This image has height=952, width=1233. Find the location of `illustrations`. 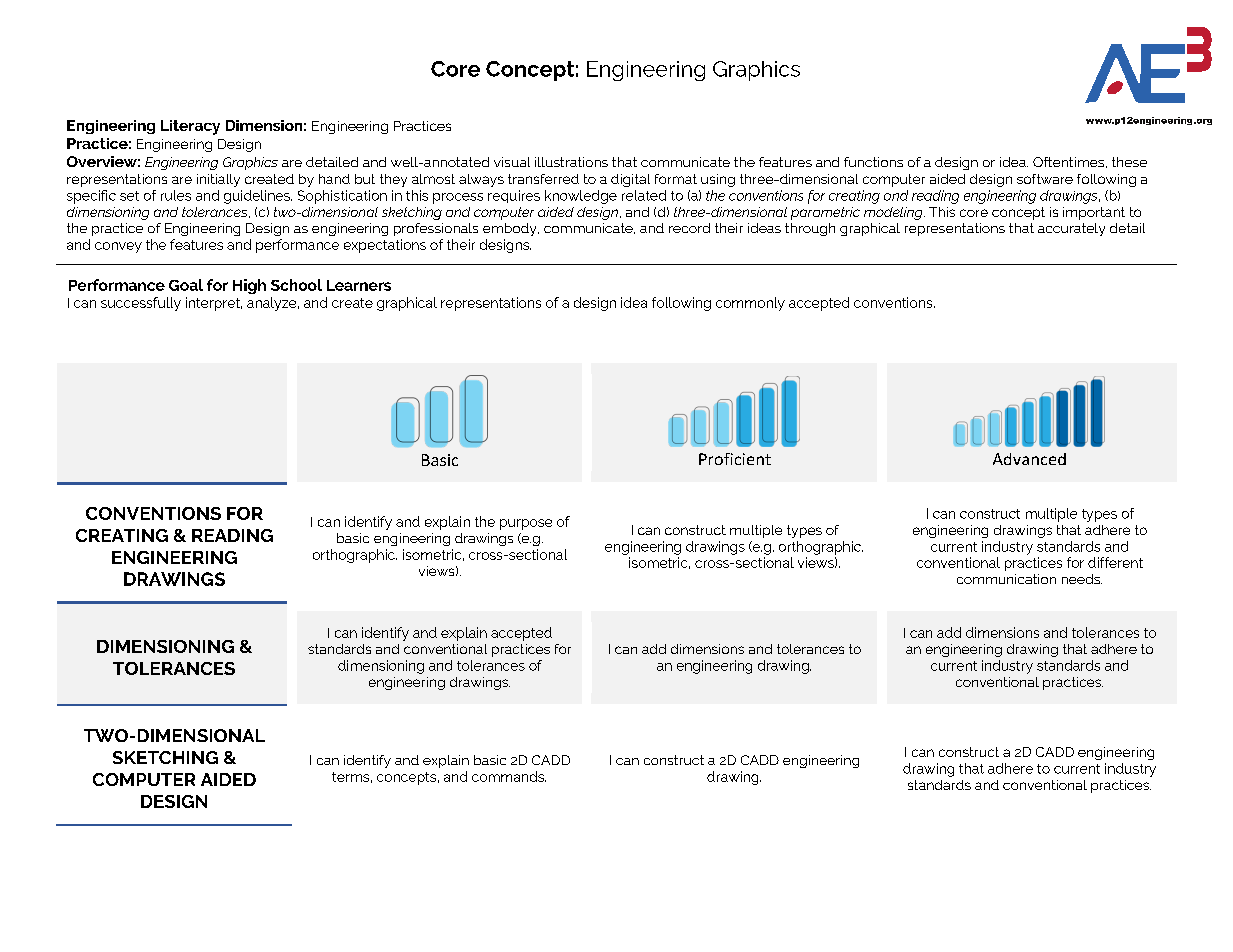

illustrations is located at coordinates (571, 162).
